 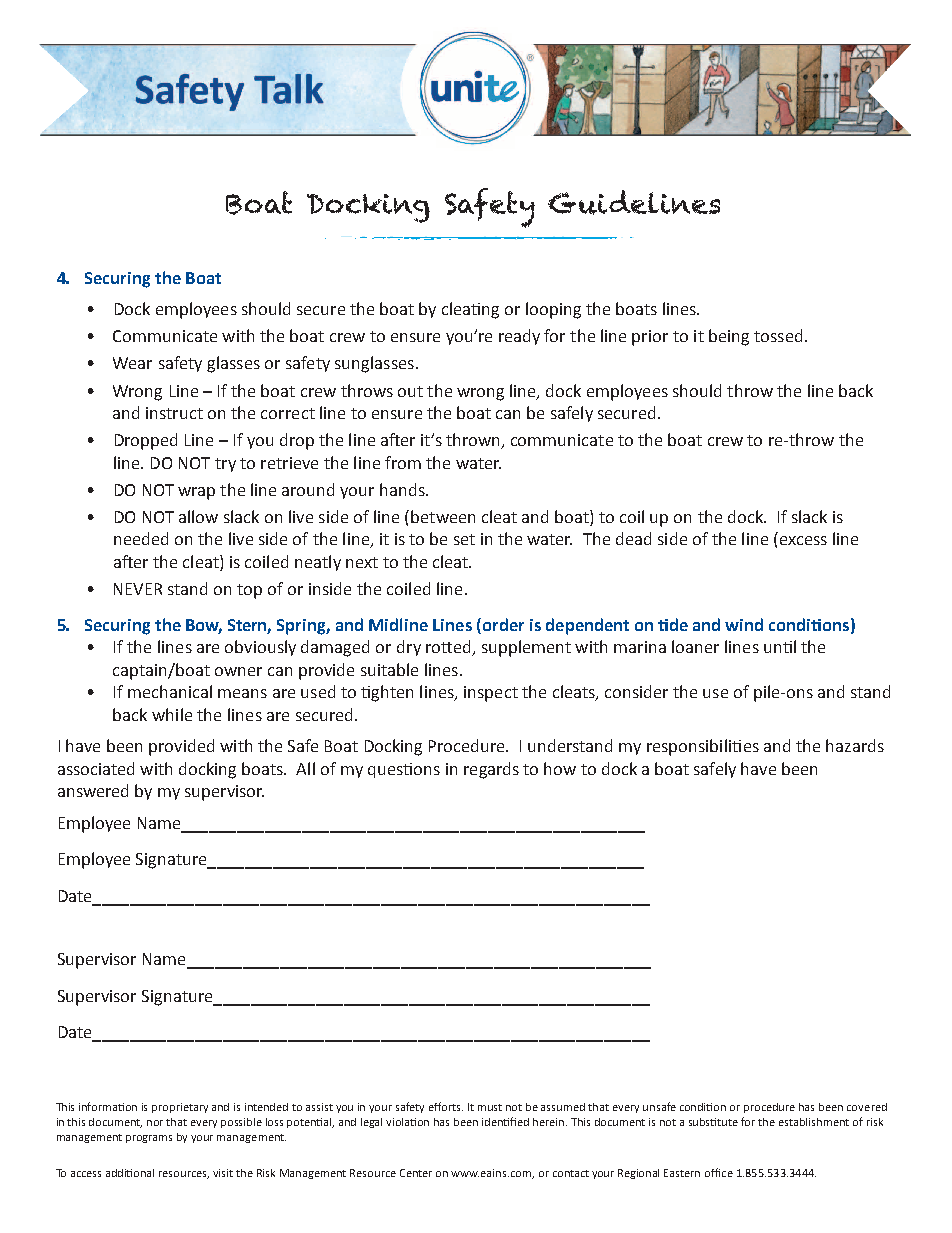 I want to click on ready, so click(x=519, y=337).
